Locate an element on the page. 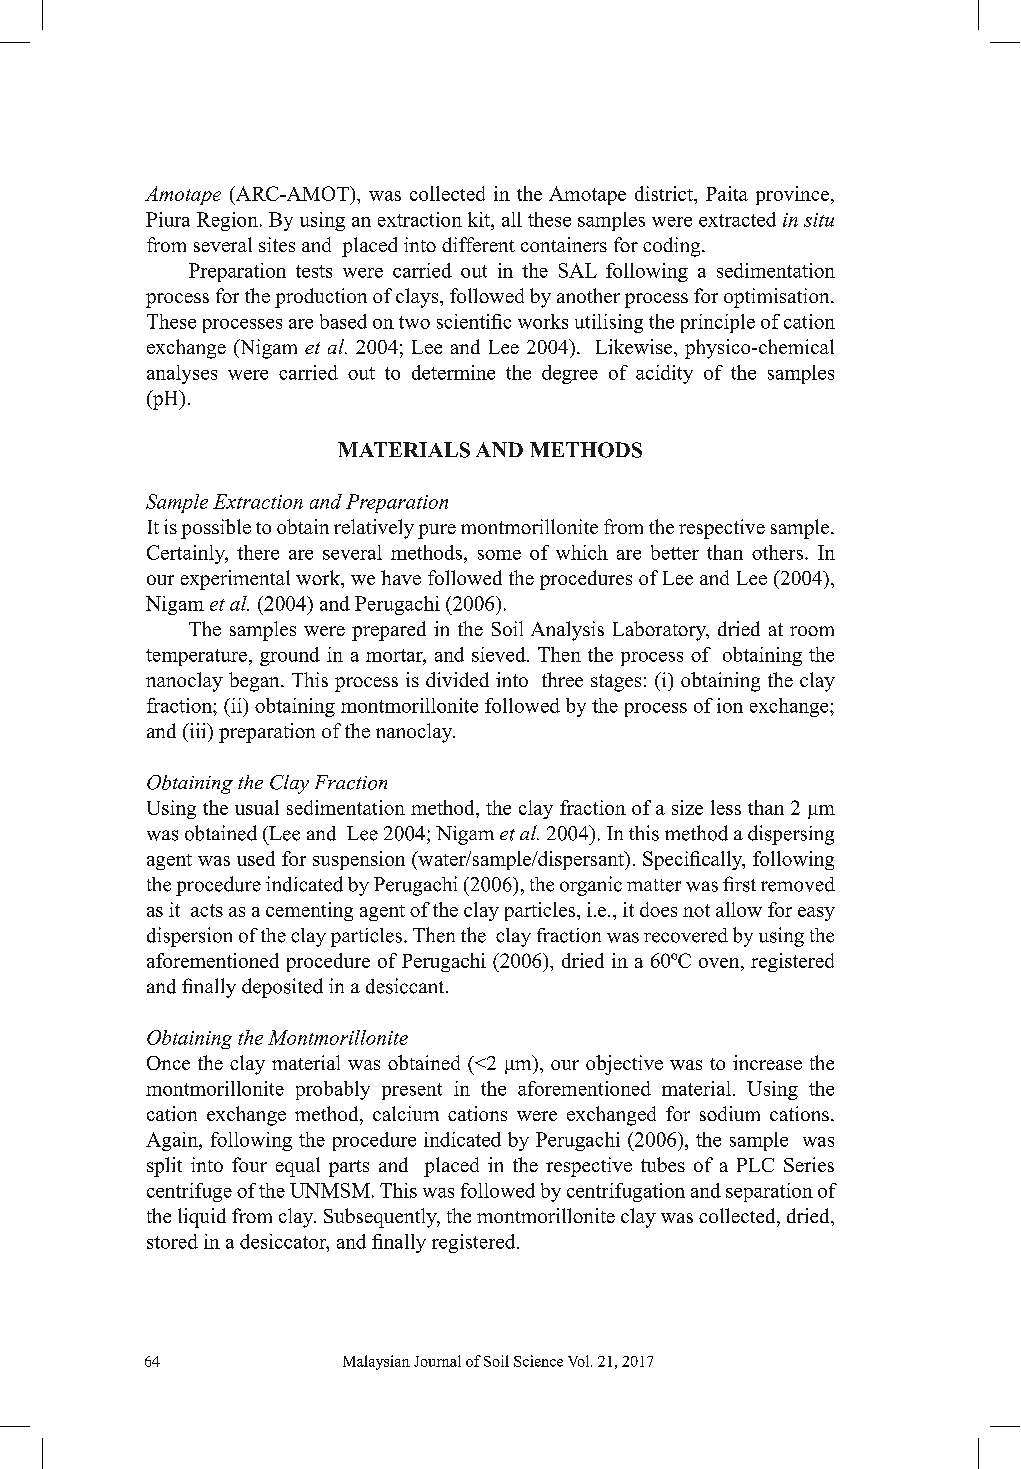 This image has height=1469, width=1021. acidity is located at coordinates (664, 374).
